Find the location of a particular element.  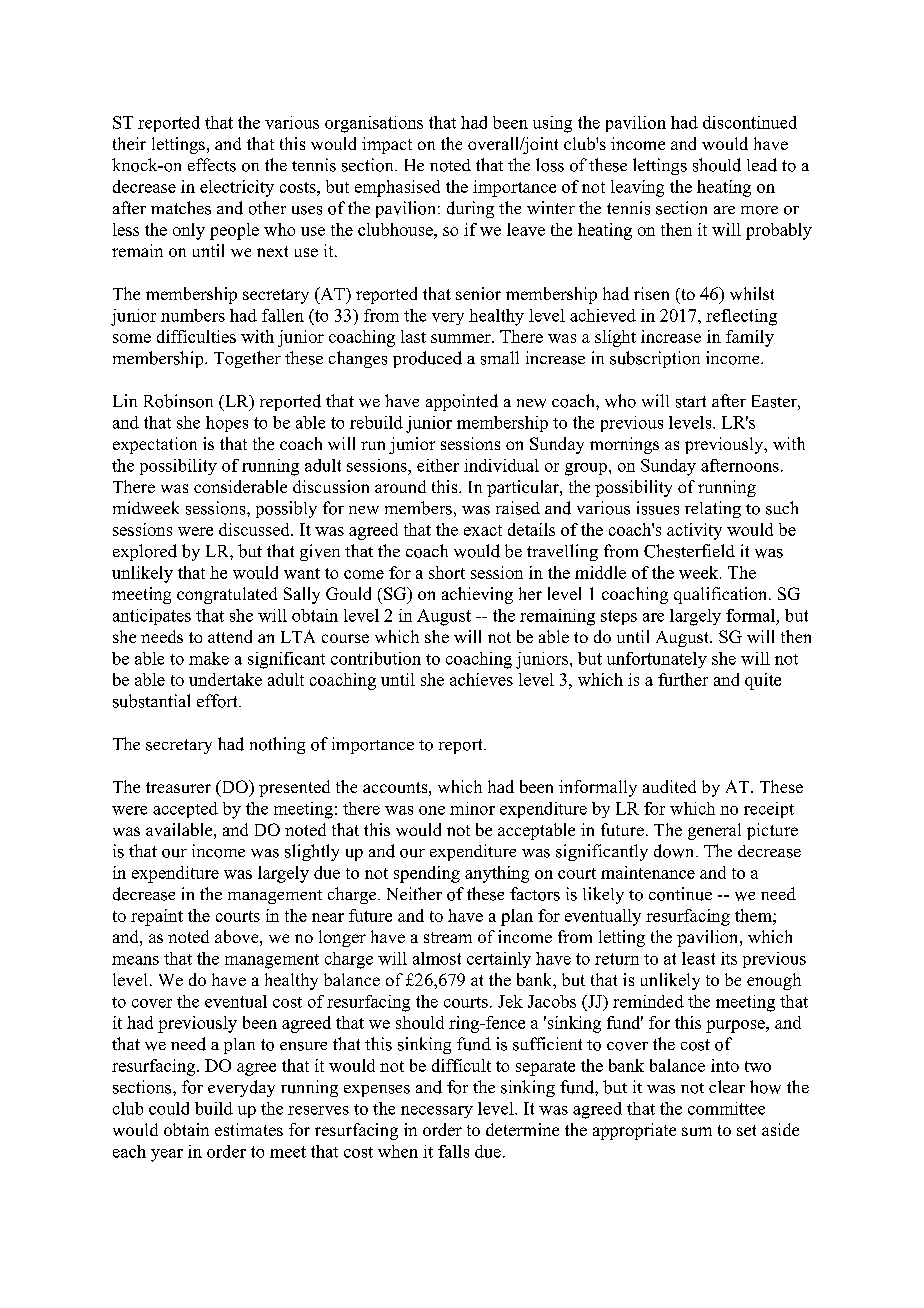

could is located at coordinates (169, 1108).
